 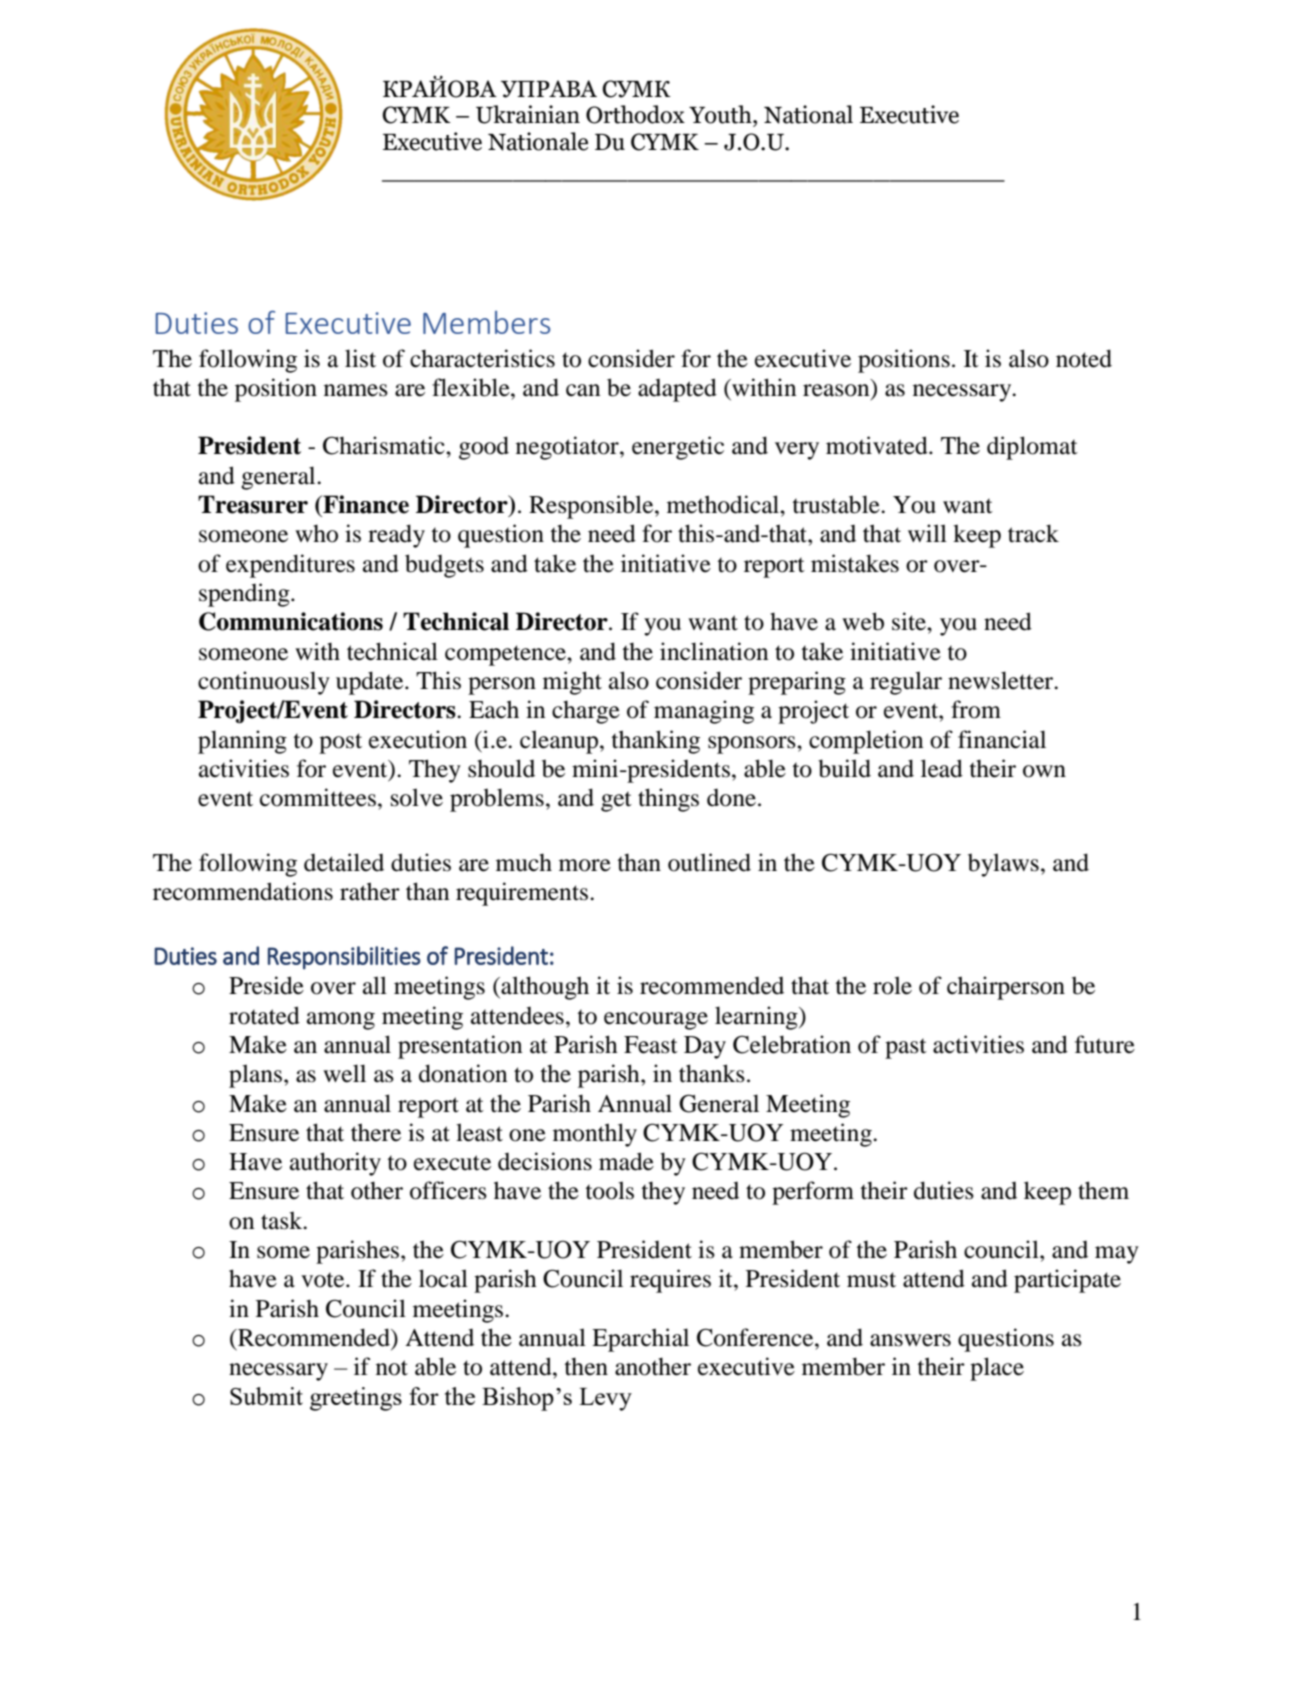 What do you see at coordinates (1032, 448) in the page?
I see `diplomat` at bounding box center [1032, 448].
